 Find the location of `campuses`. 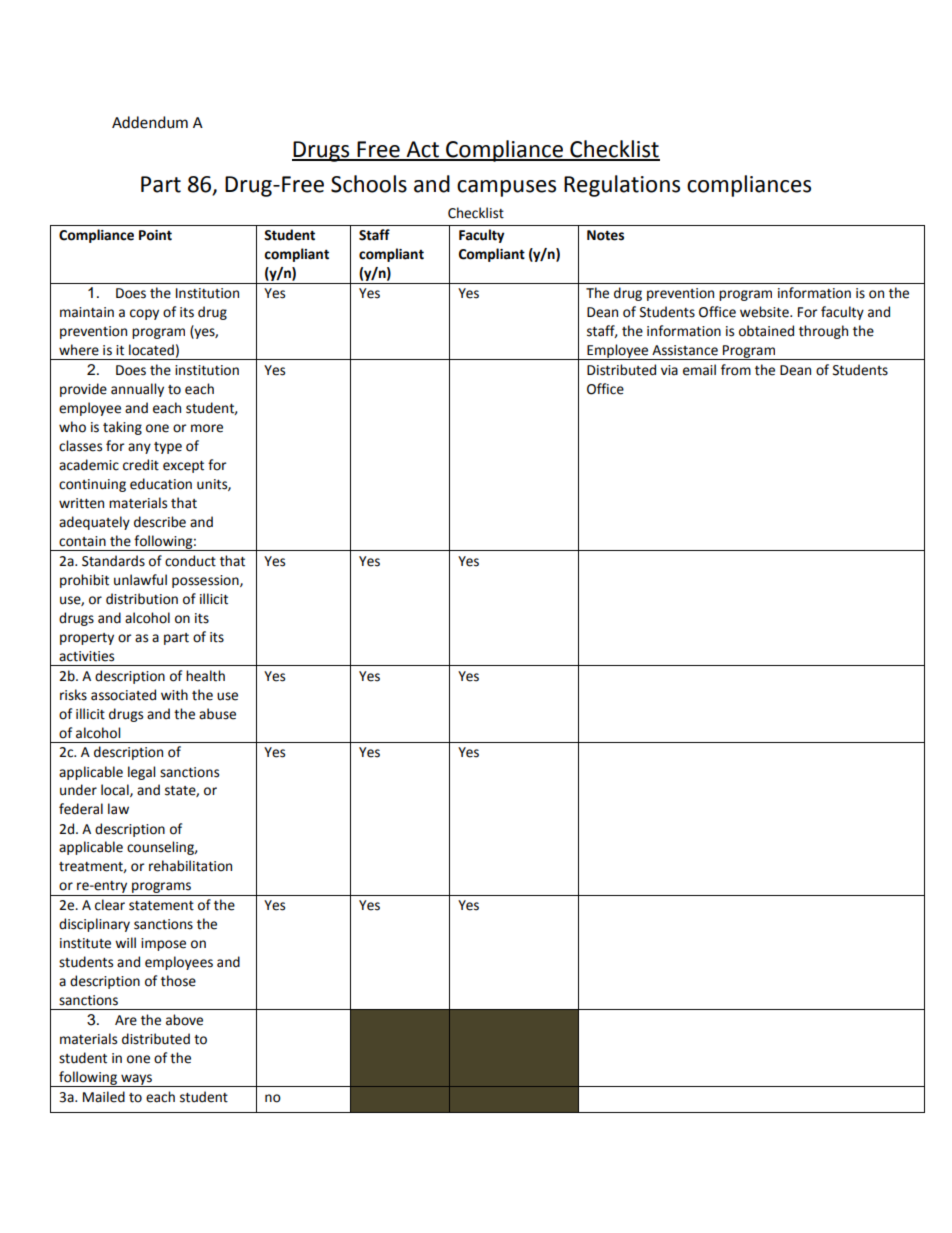

campuses is located at coordinates (506, 188).
